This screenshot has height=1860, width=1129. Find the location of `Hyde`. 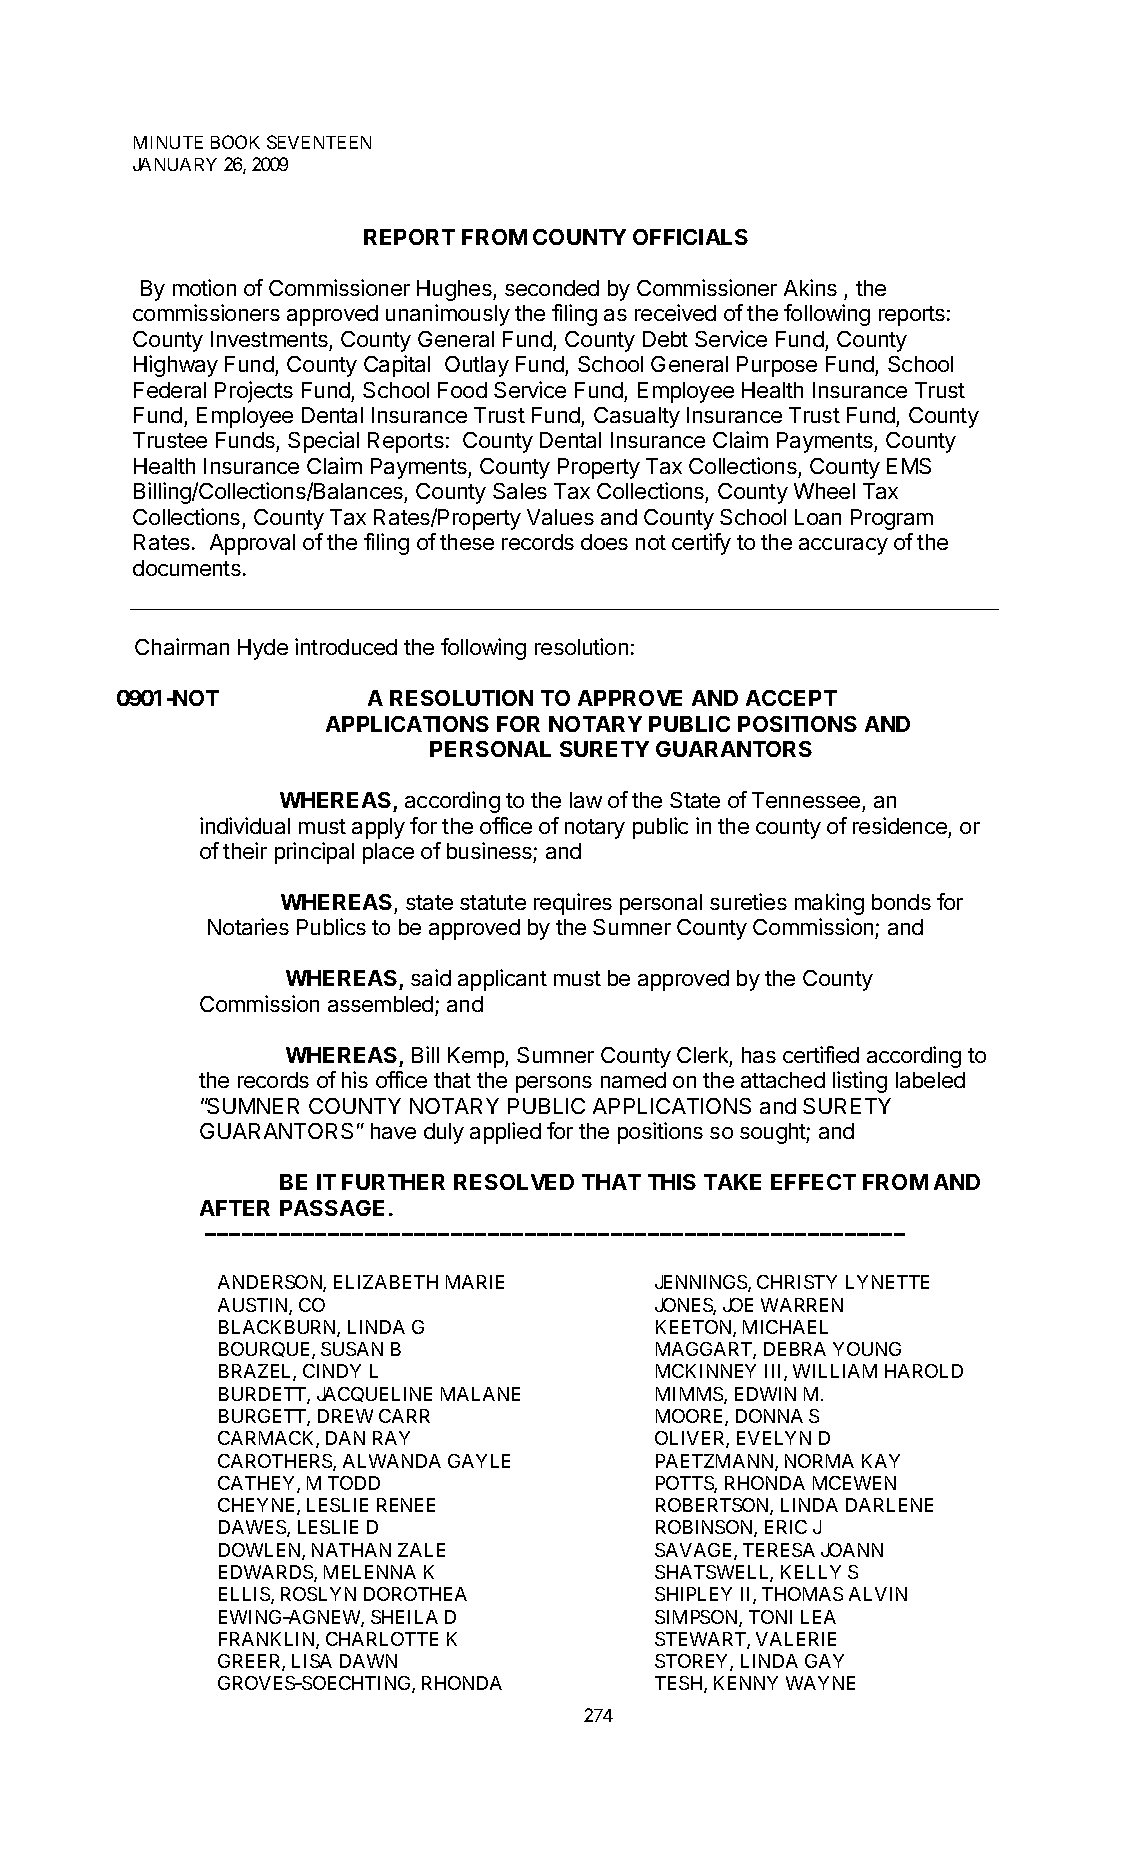

Hyde is located at coordinates (263, 649).
